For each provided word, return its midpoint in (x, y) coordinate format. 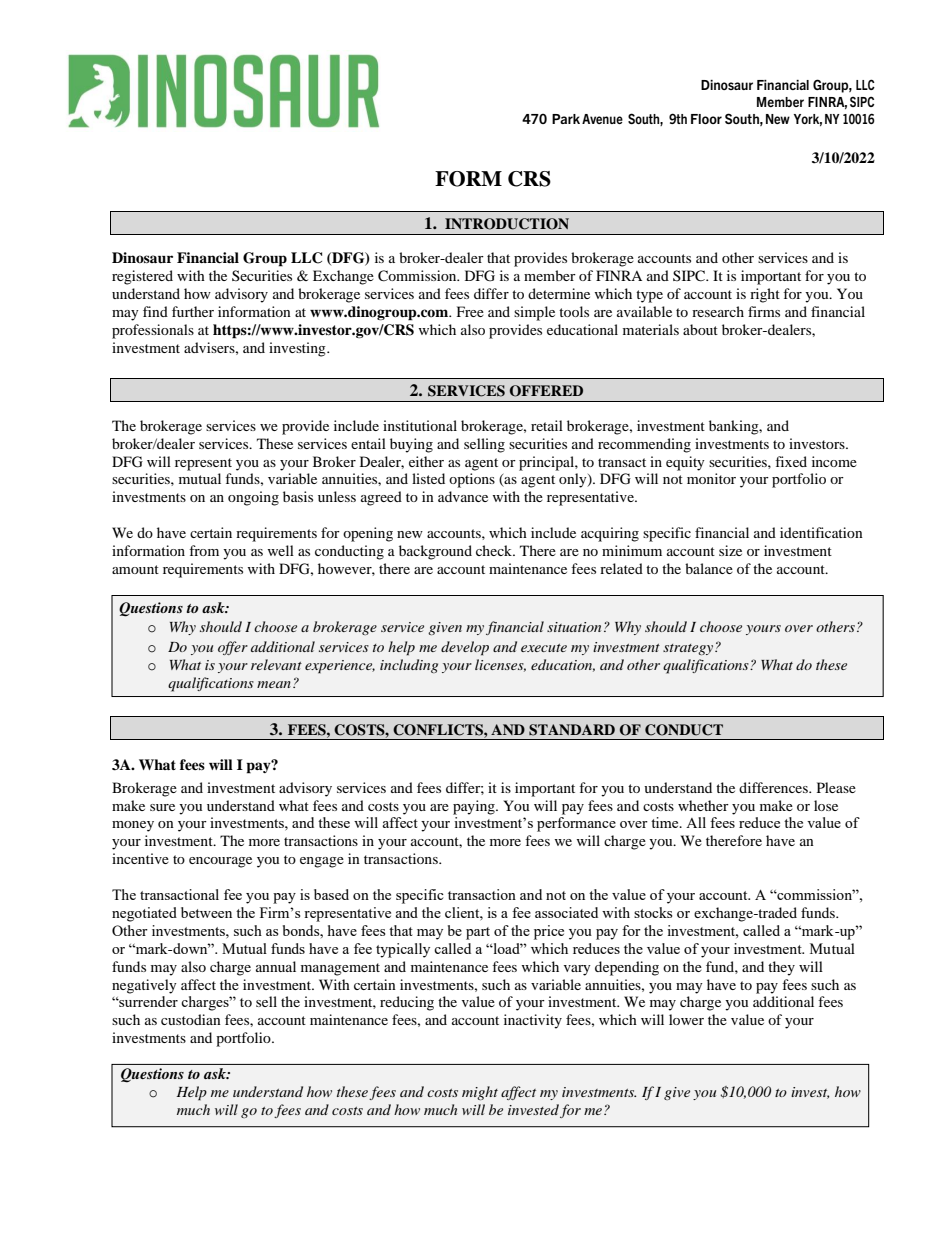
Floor (706, 119)
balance (709, 568)
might (480, 1093)
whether (703, 805)
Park (566, 119)
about (700, 329)
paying (475, 807)
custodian (191, 1019)
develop (465, 648)
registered (142, 277)
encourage (220, 862)
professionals (153, 331)
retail (547, 425)
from (204, 550)
